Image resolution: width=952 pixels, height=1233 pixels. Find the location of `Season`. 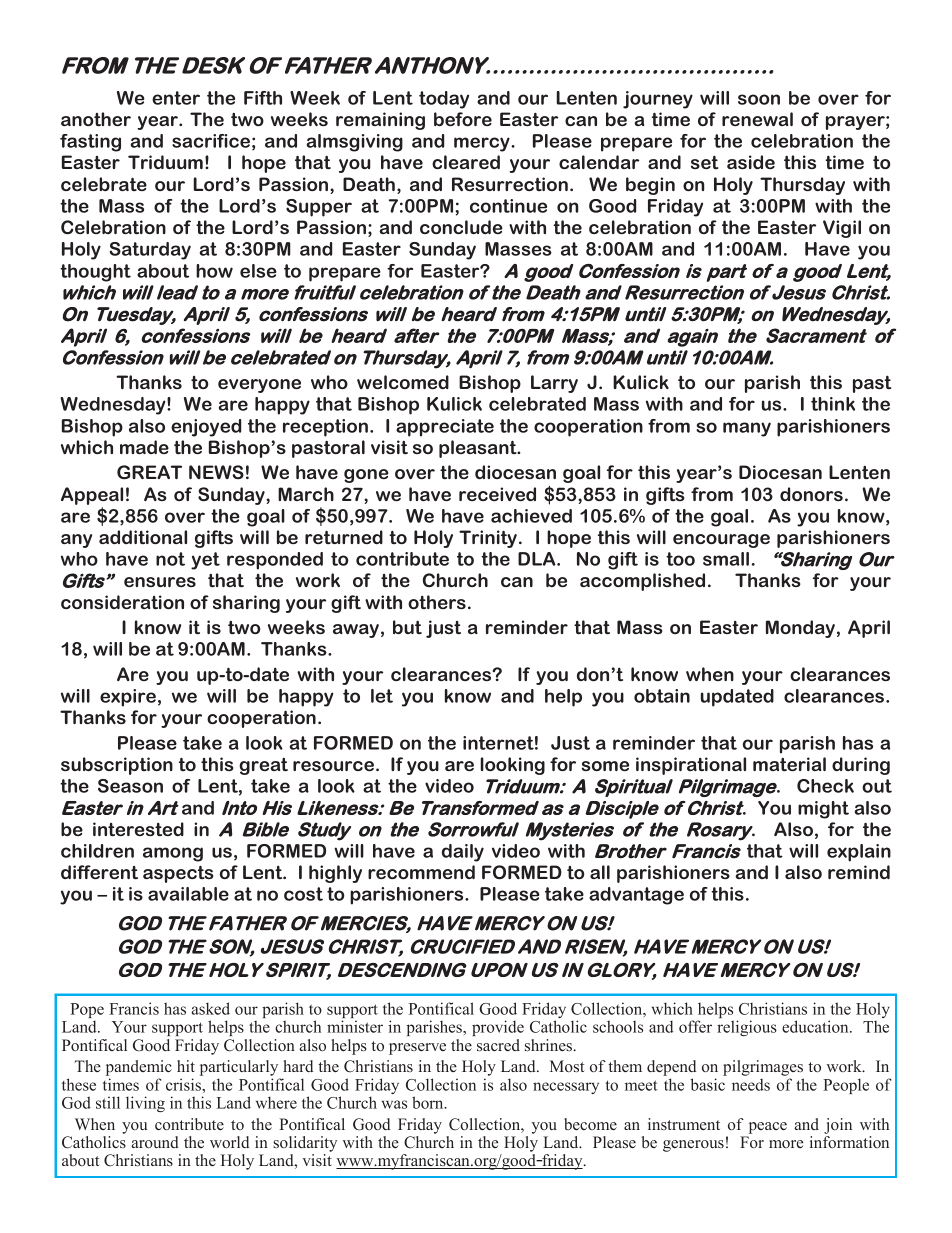

Season is located at coordinates (130, 786).
